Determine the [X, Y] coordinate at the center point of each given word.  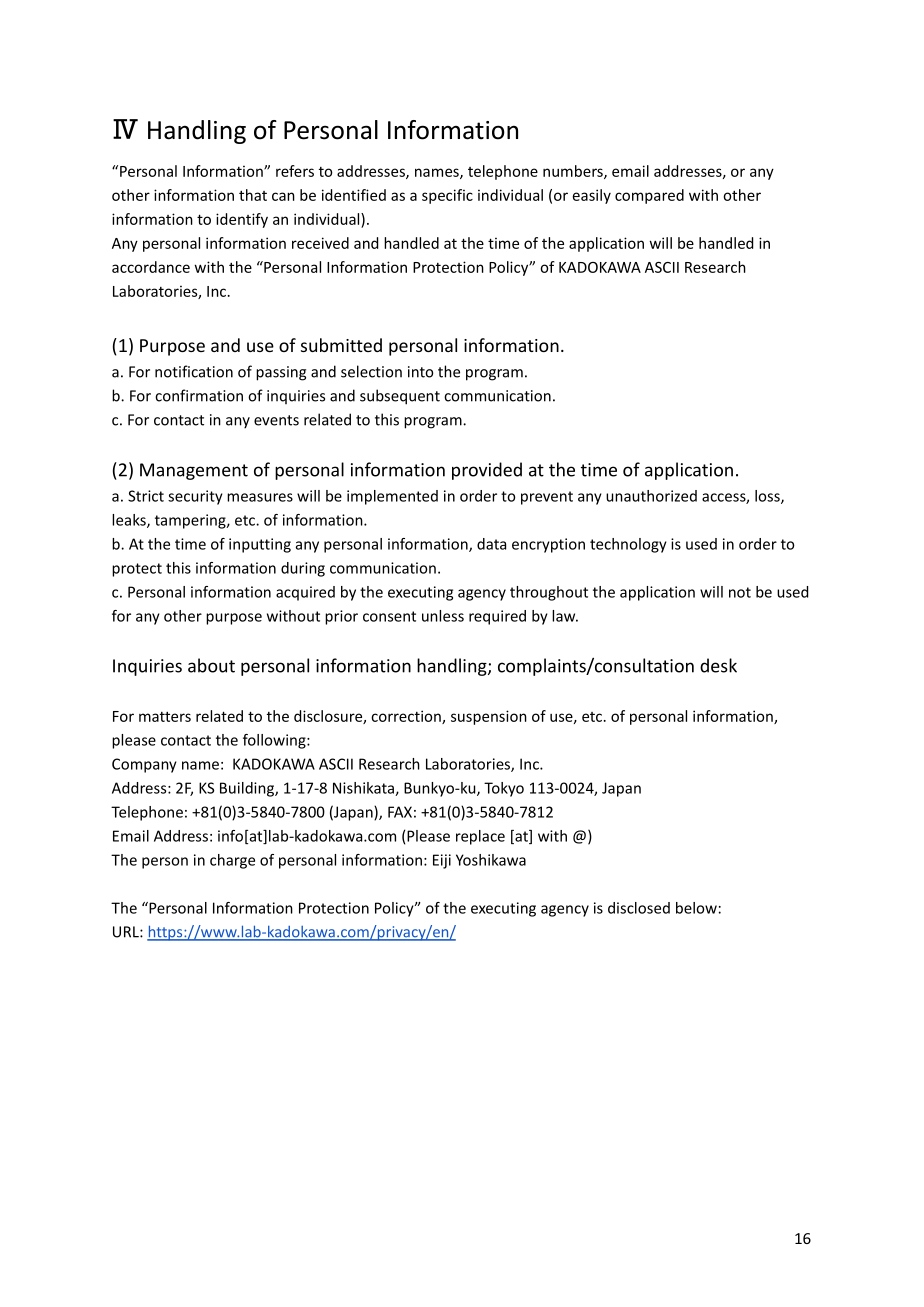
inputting [260, 545]
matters [165, 716]
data [491, 544]
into [420, 372]
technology [628, 545]
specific [447, 196]
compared [649, 196]
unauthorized [651, 496]
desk [718, 665]
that [253, 195]
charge [232, 861]
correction [407, 717]
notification [194, 371]
